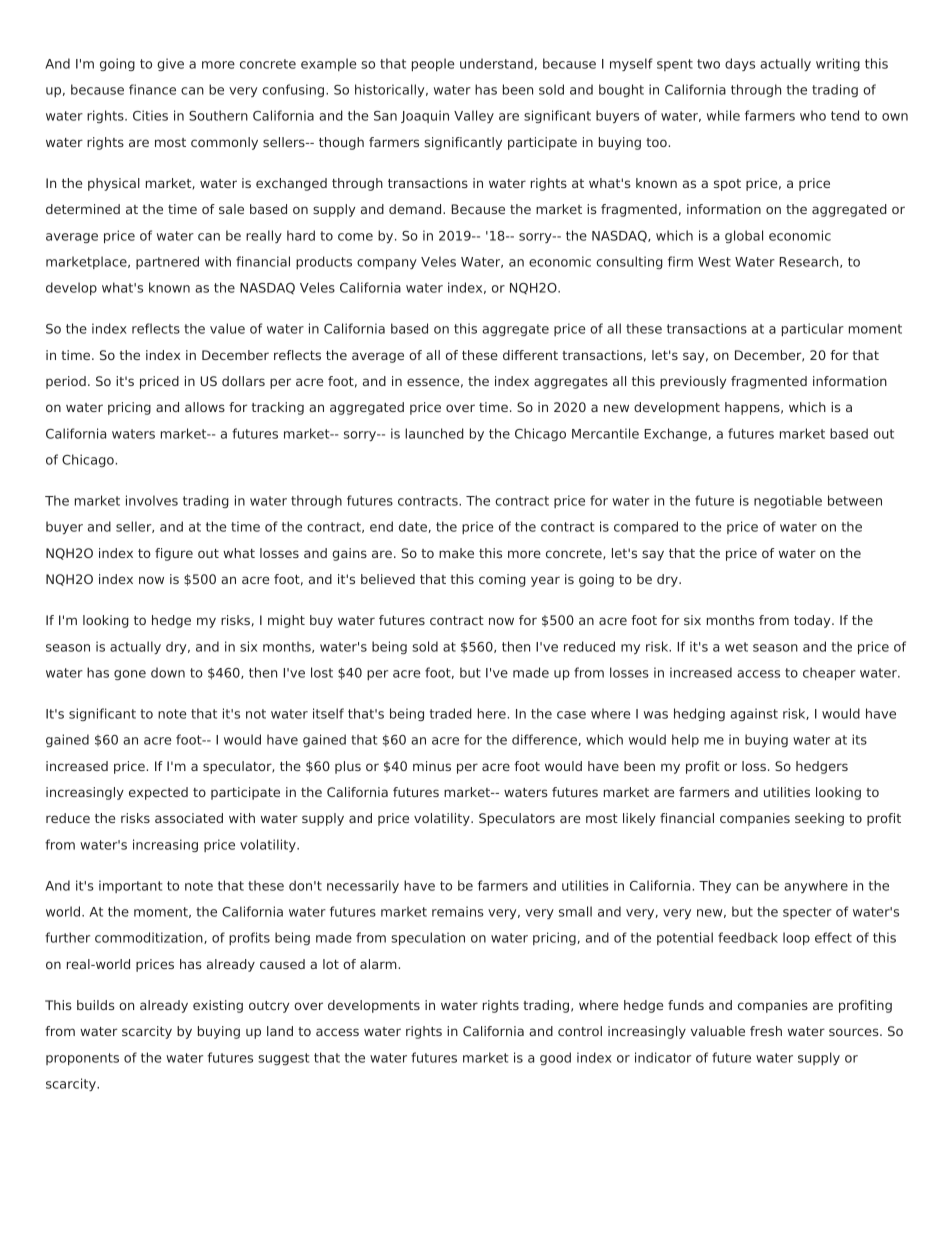 Image resolution: width=952 pixels, height=1233 pixels. I want to click on different, so click(530, 355).
